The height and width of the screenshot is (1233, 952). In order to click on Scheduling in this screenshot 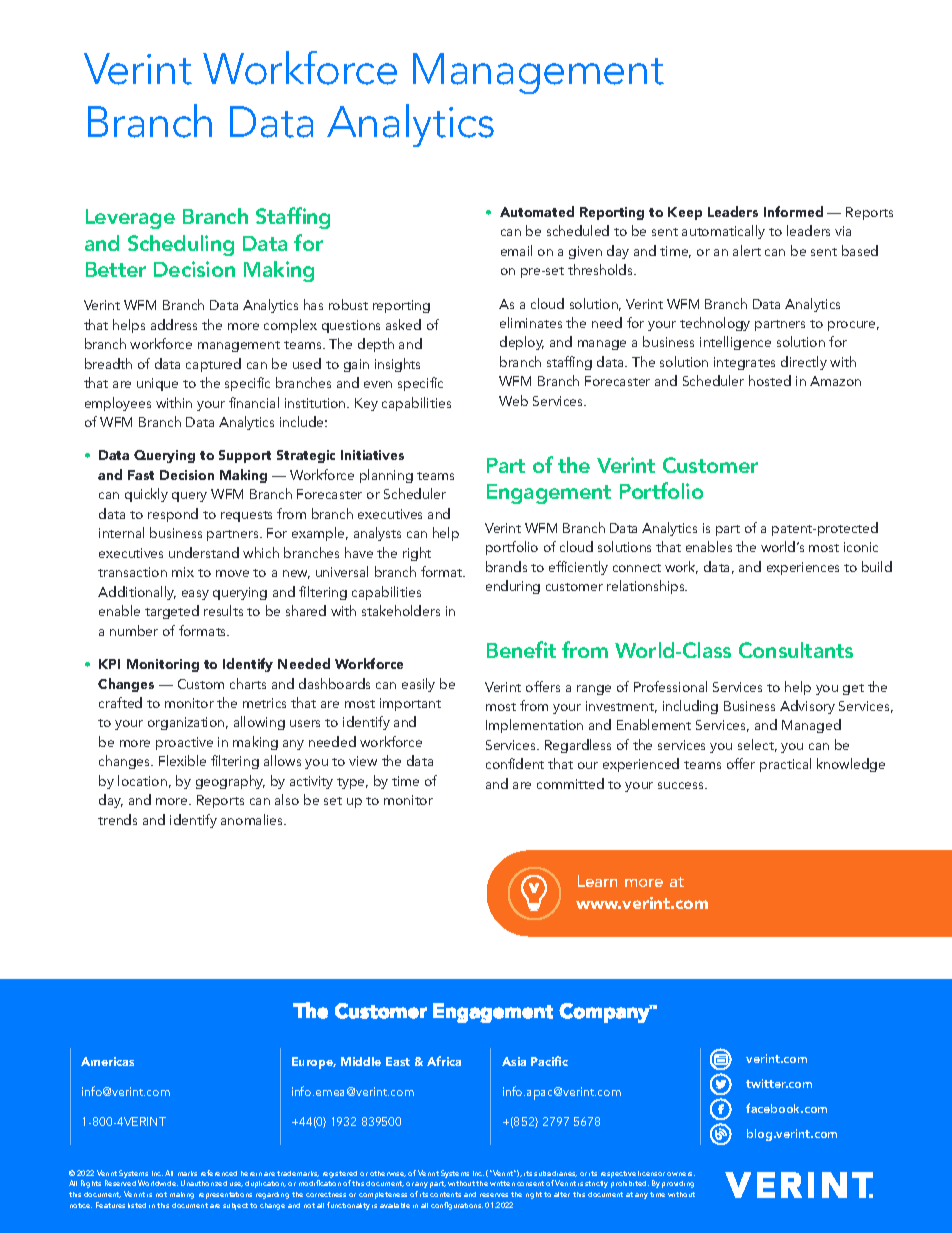, I will do `click(181, 245)`.
